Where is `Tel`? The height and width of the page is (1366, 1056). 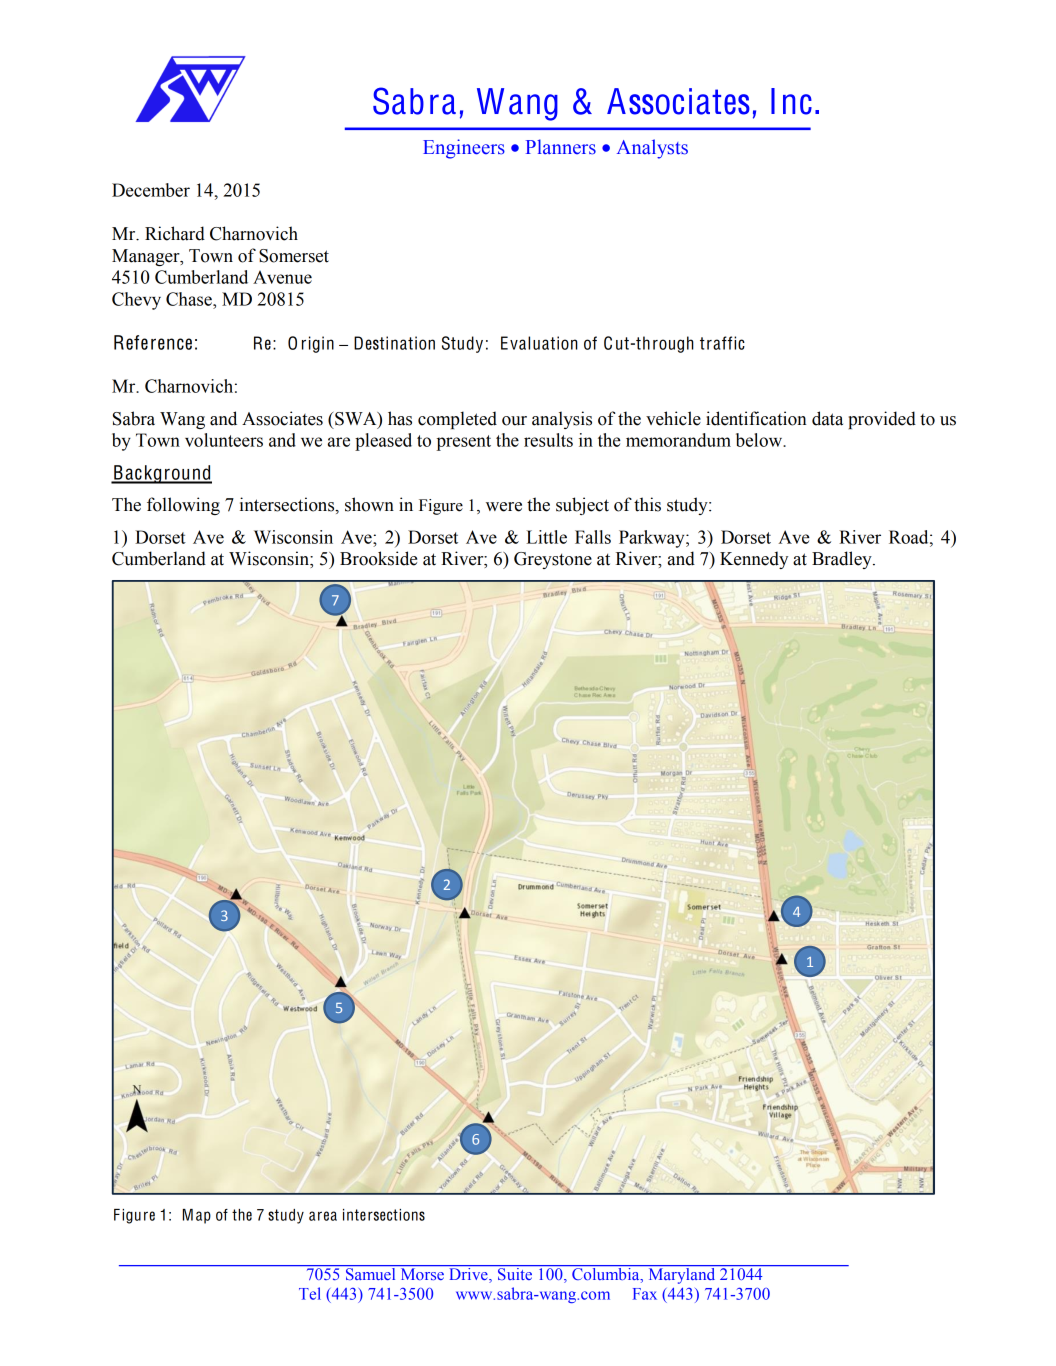
Tel is located at coordinates (310, 1293).
